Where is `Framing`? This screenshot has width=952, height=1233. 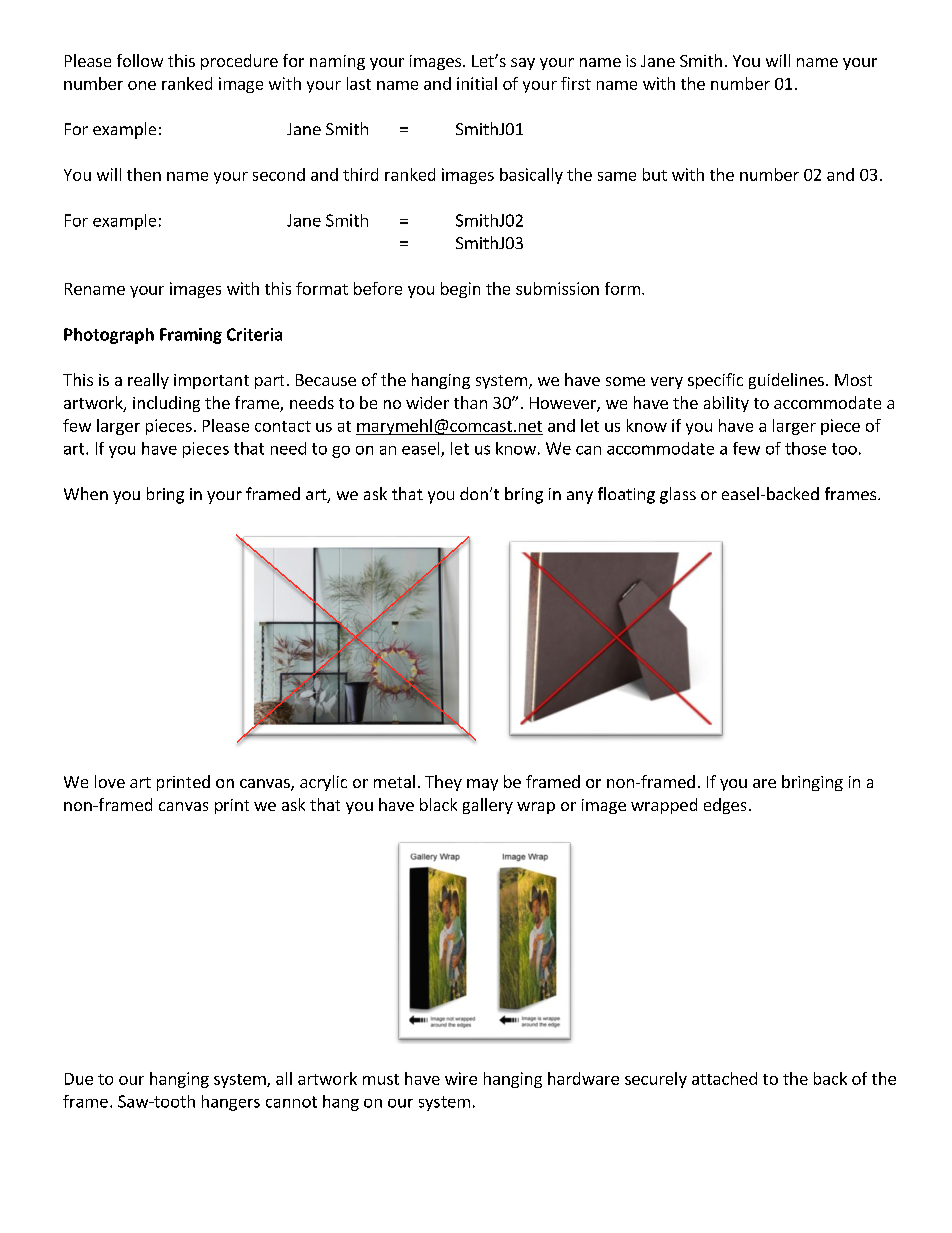 Framing is located at coordinates (191, 336).
